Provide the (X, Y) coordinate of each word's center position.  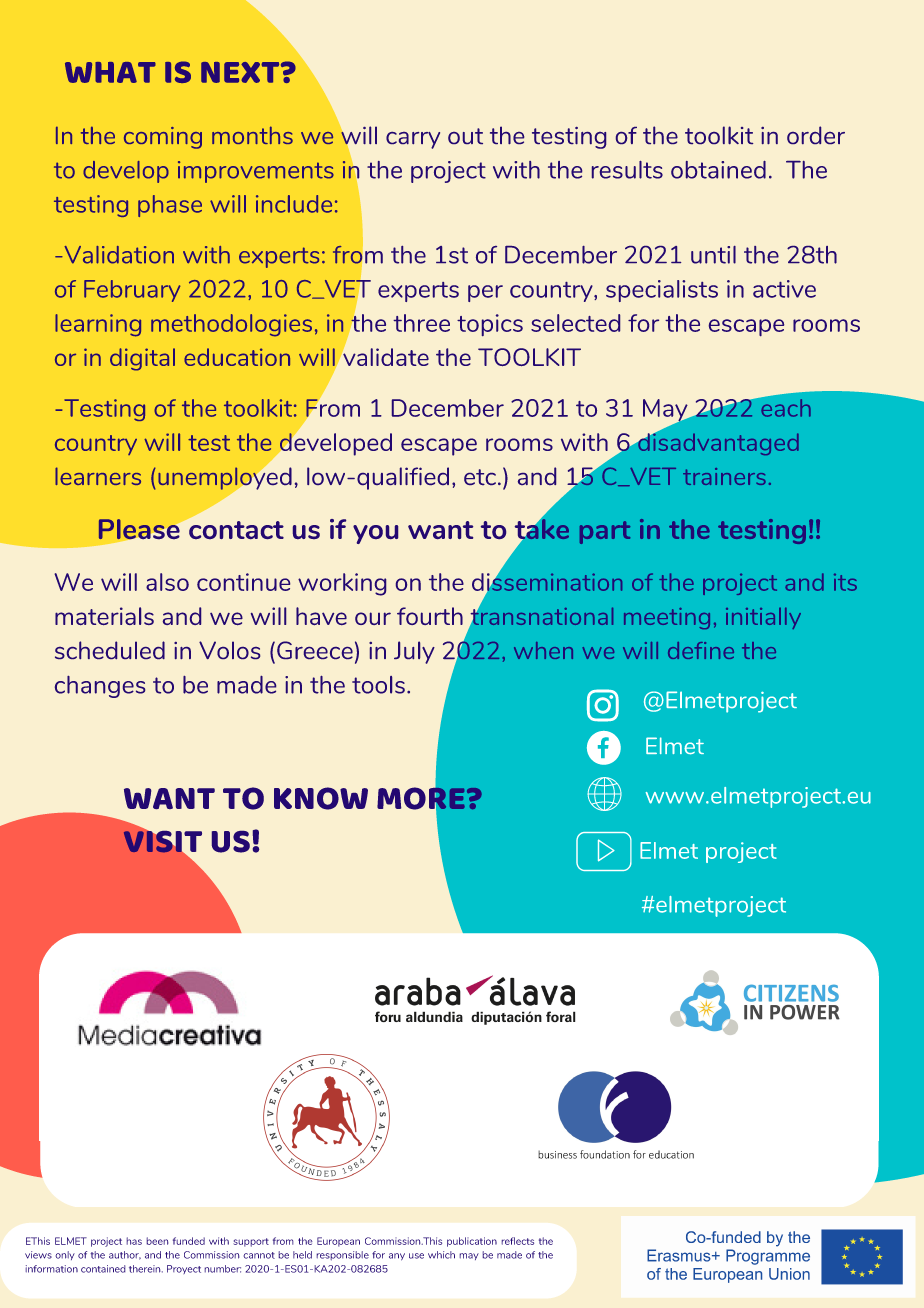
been (157, 1241)
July (414, 652)
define (701, 650)
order (816, 135)
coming (163, 138)
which (441, 1255)
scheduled (110, 650)
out (465, 136)
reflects (517, 1241)
